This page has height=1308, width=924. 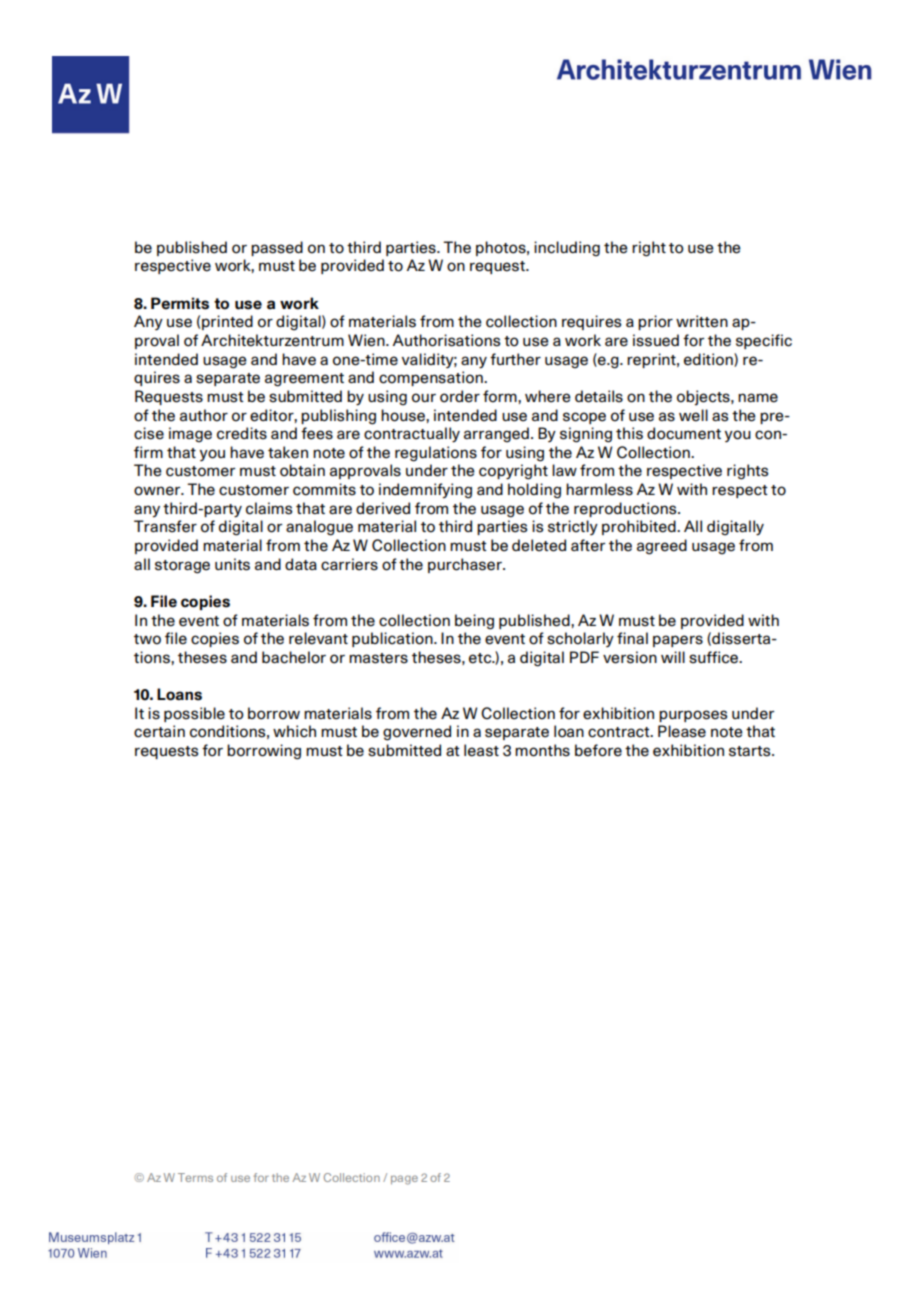 I want to click on papers, so click(x=678, y=641).
